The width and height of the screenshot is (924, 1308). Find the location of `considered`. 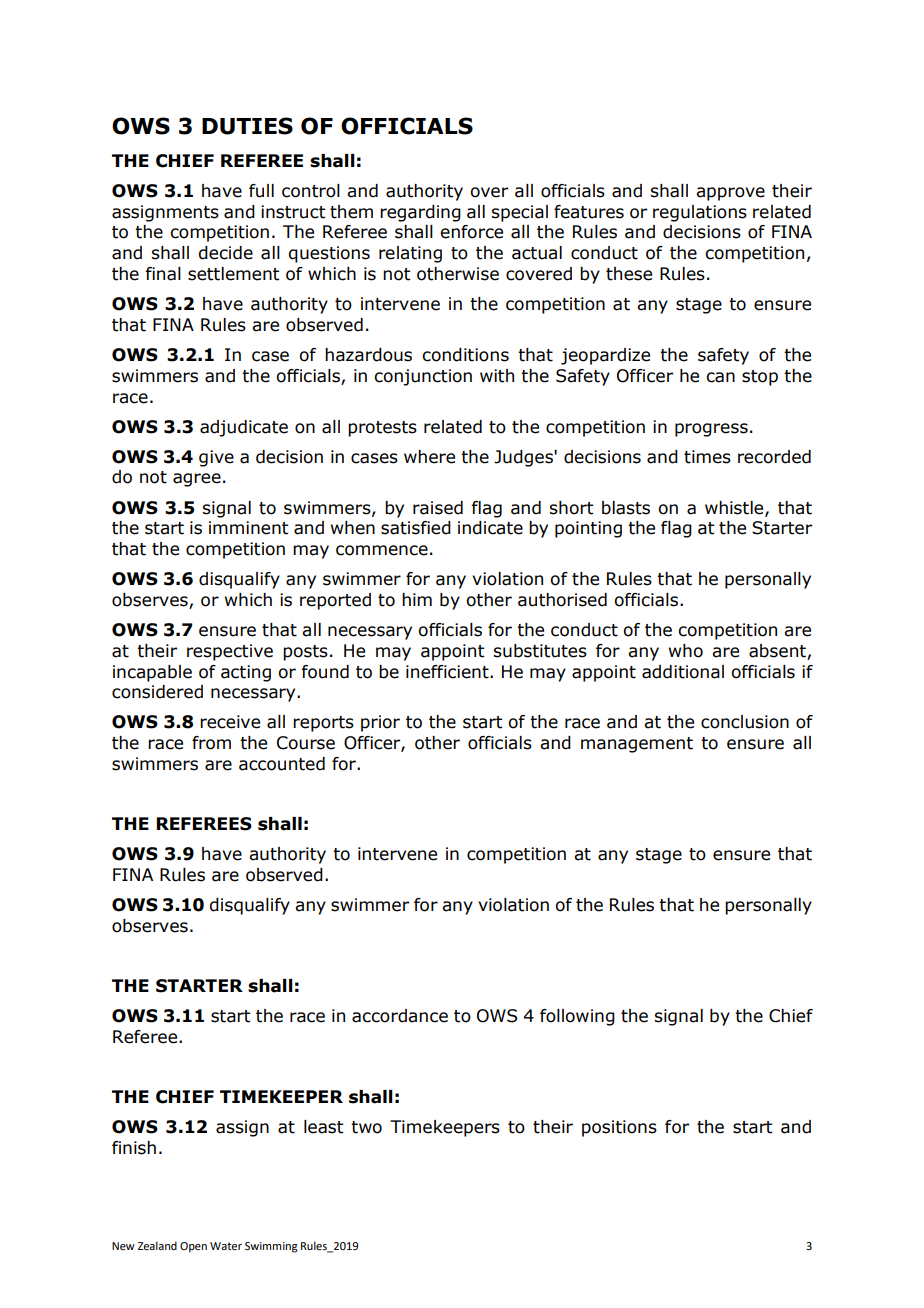

considered is located at coordinates (157, 692).
